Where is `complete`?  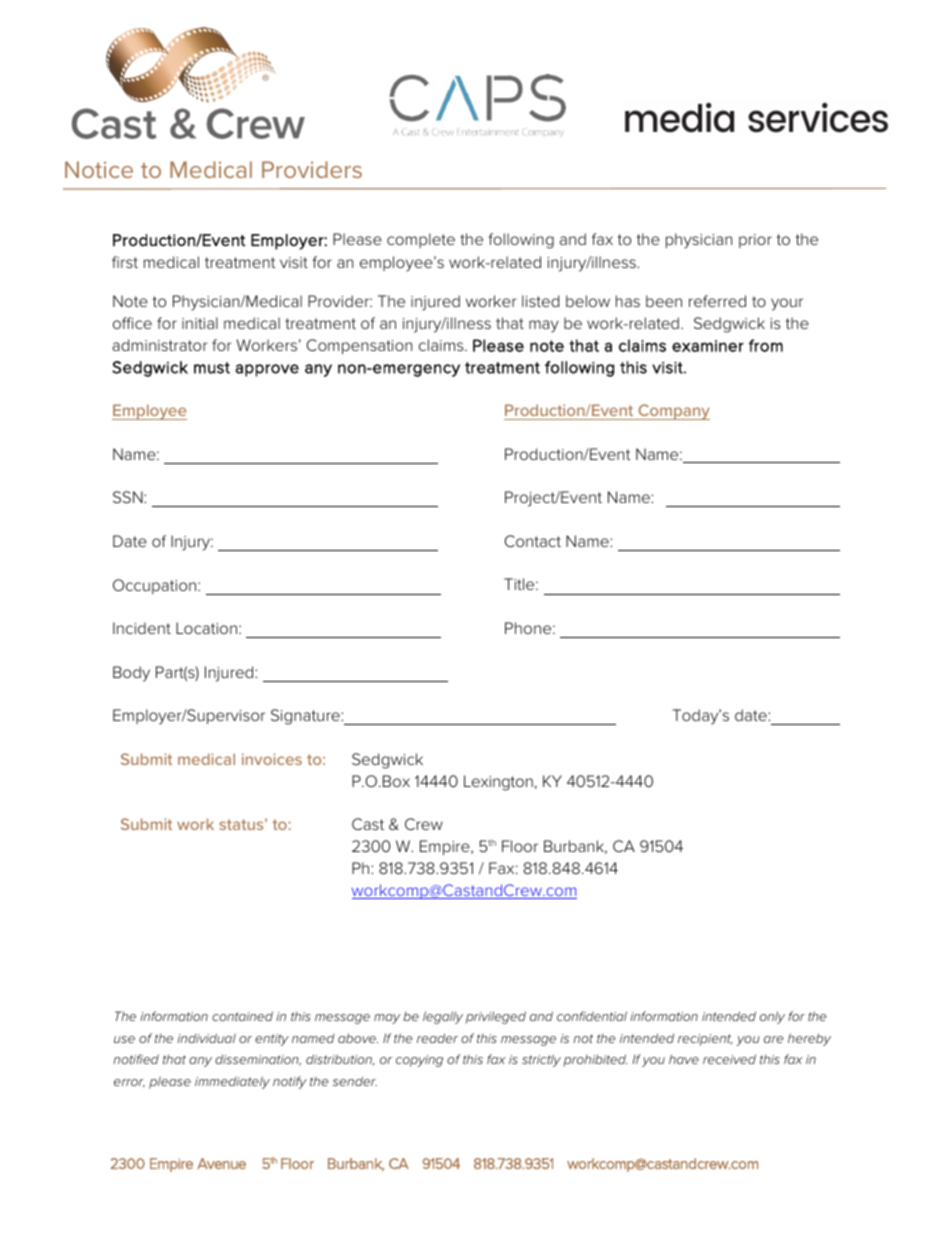
complete is located at coordinates (421, 240).
